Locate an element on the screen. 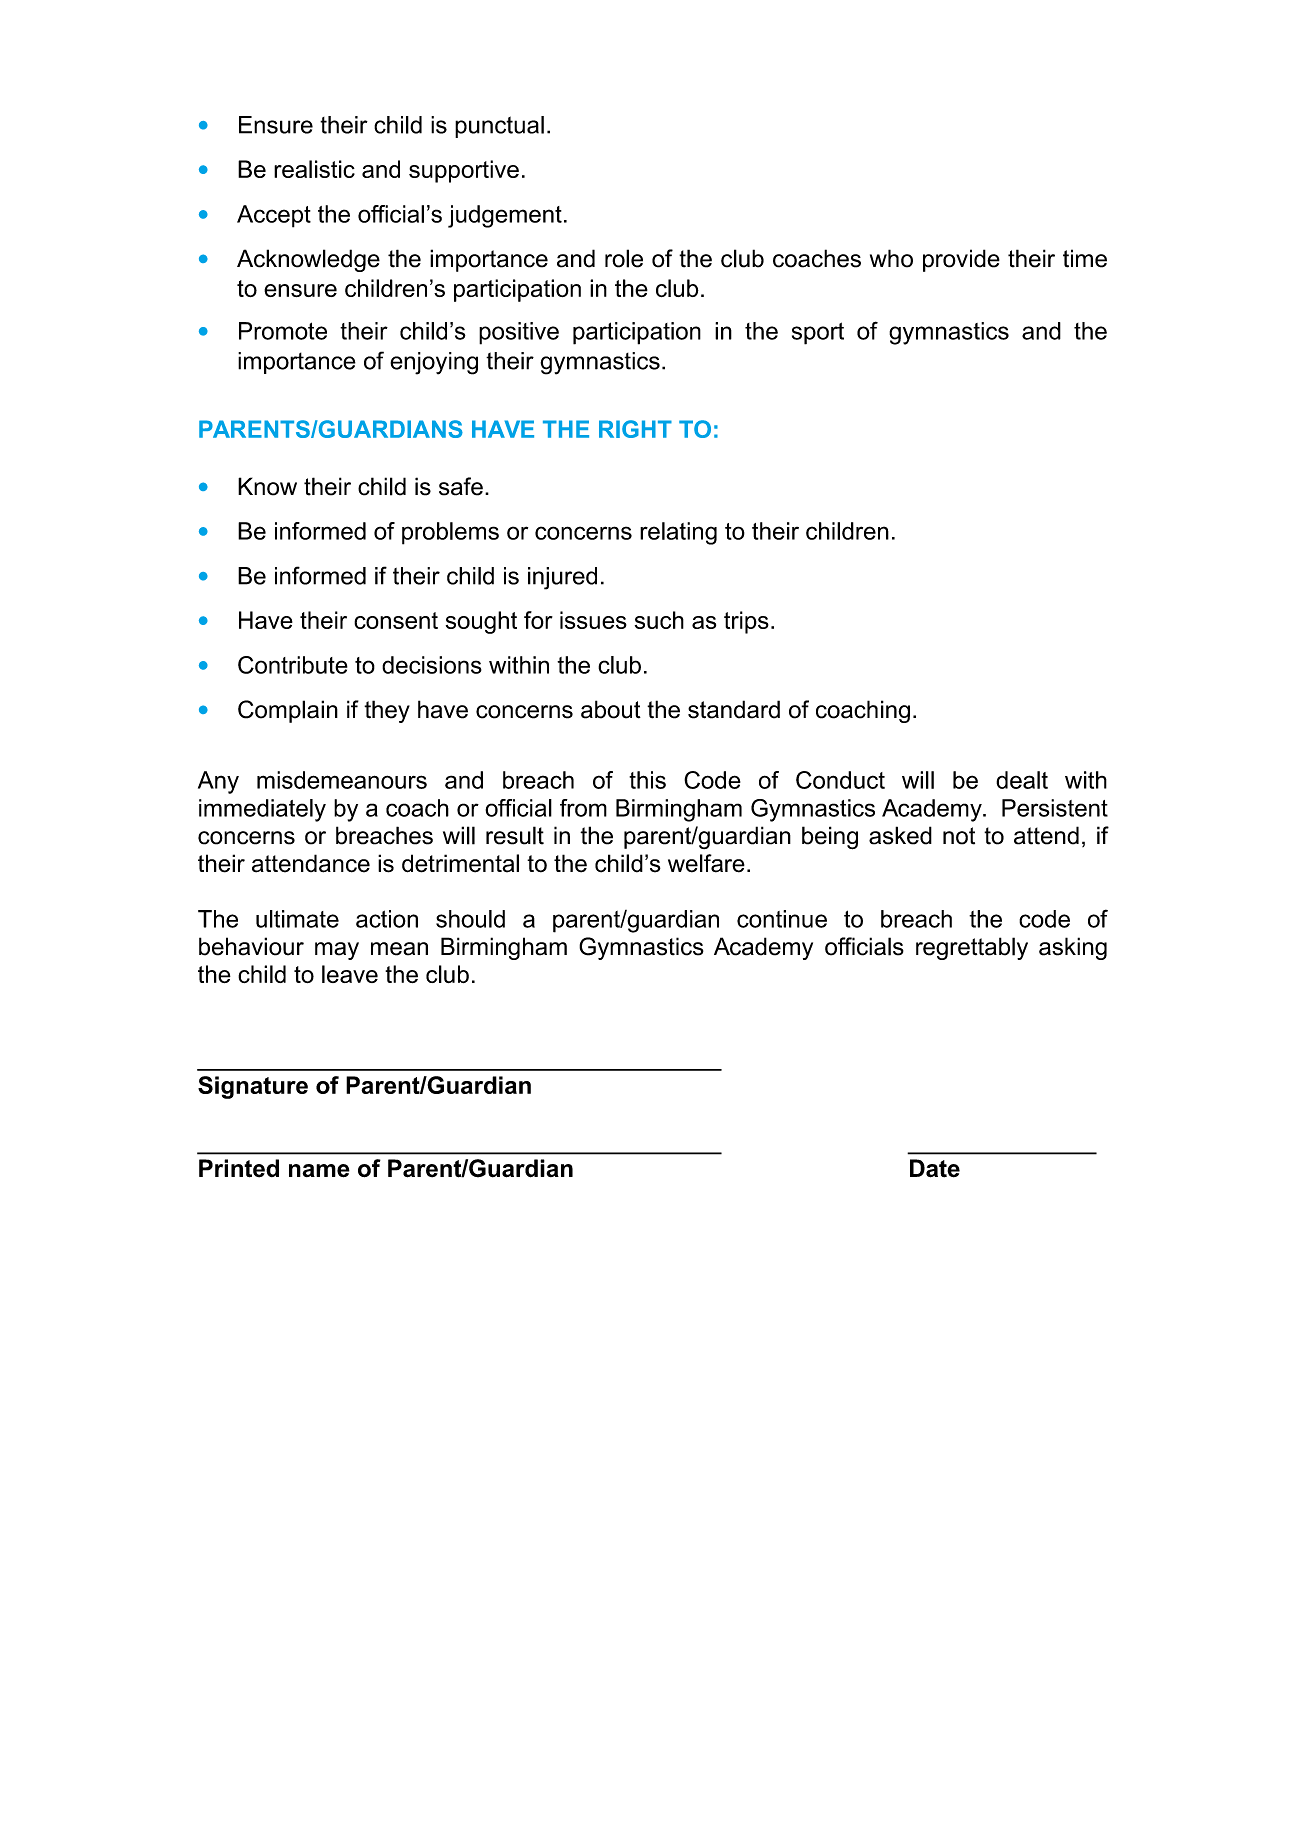  name is located at coordinates (319, 1171).
